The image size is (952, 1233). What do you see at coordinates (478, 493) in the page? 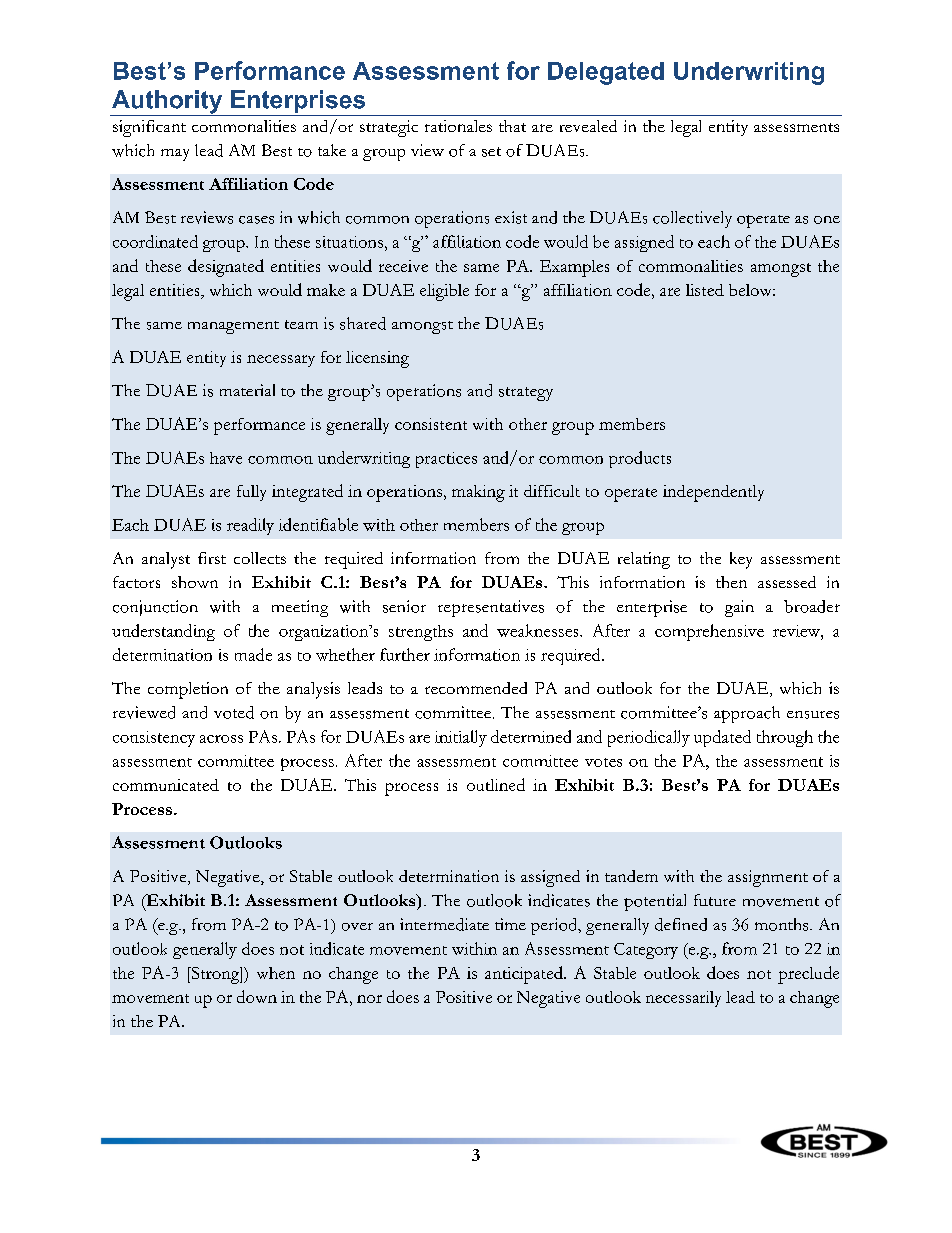
I see `making` at bounding box center [478, 493].
